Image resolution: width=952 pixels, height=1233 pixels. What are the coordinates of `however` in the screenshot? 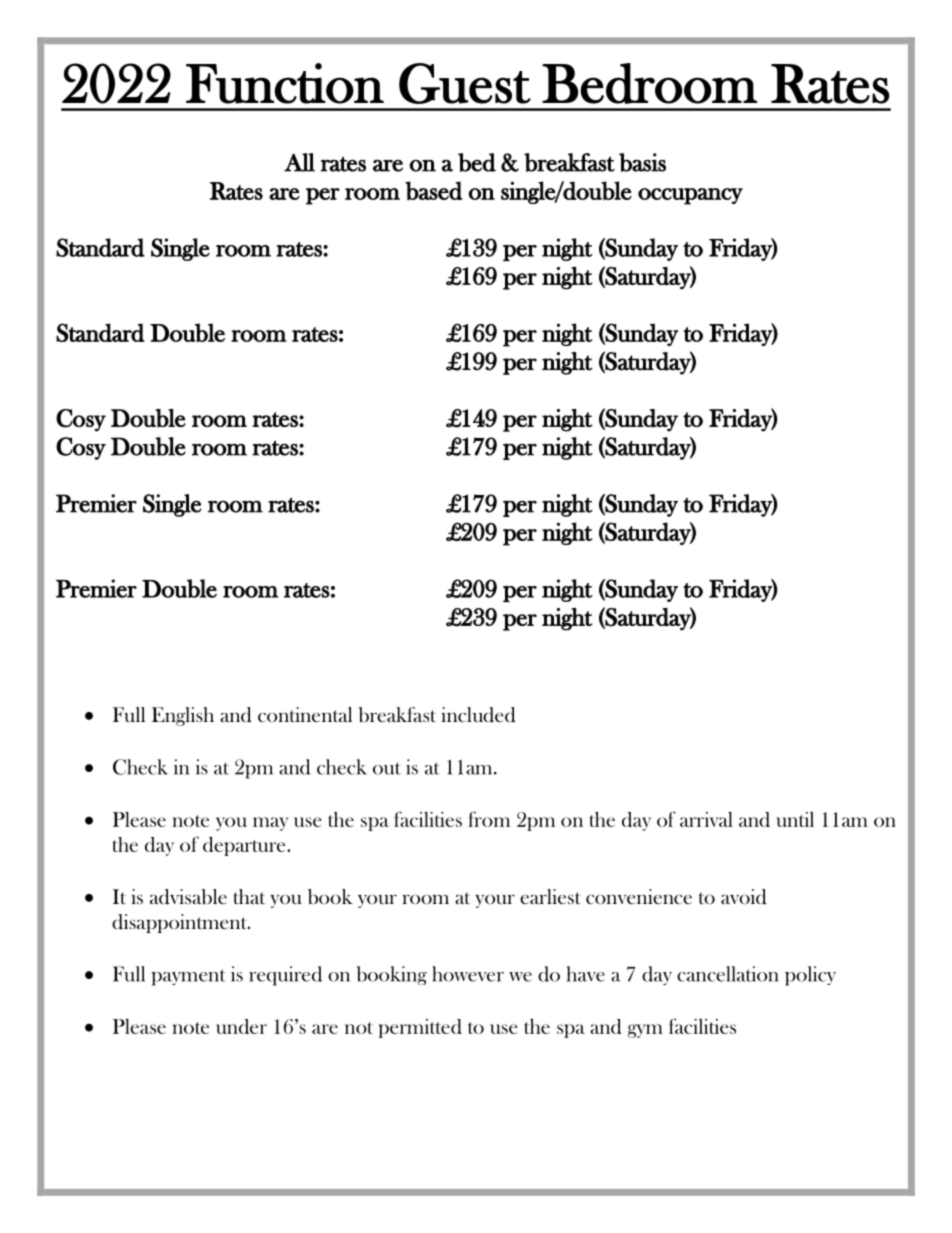 It's located at (468, 974).
